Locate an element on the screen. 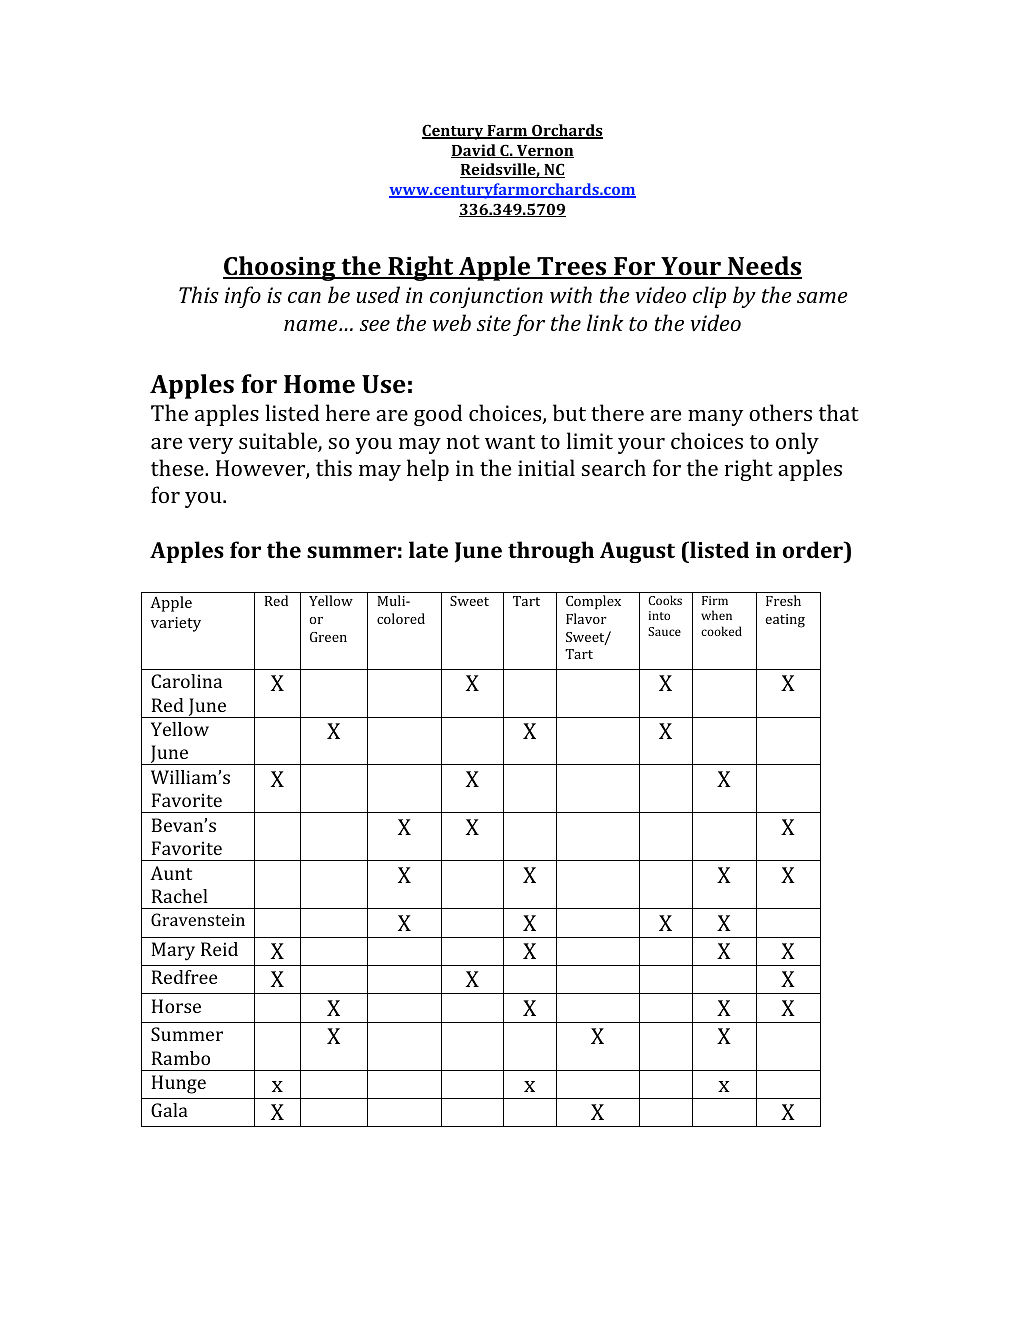  David is located at coordinates (474, 151).
